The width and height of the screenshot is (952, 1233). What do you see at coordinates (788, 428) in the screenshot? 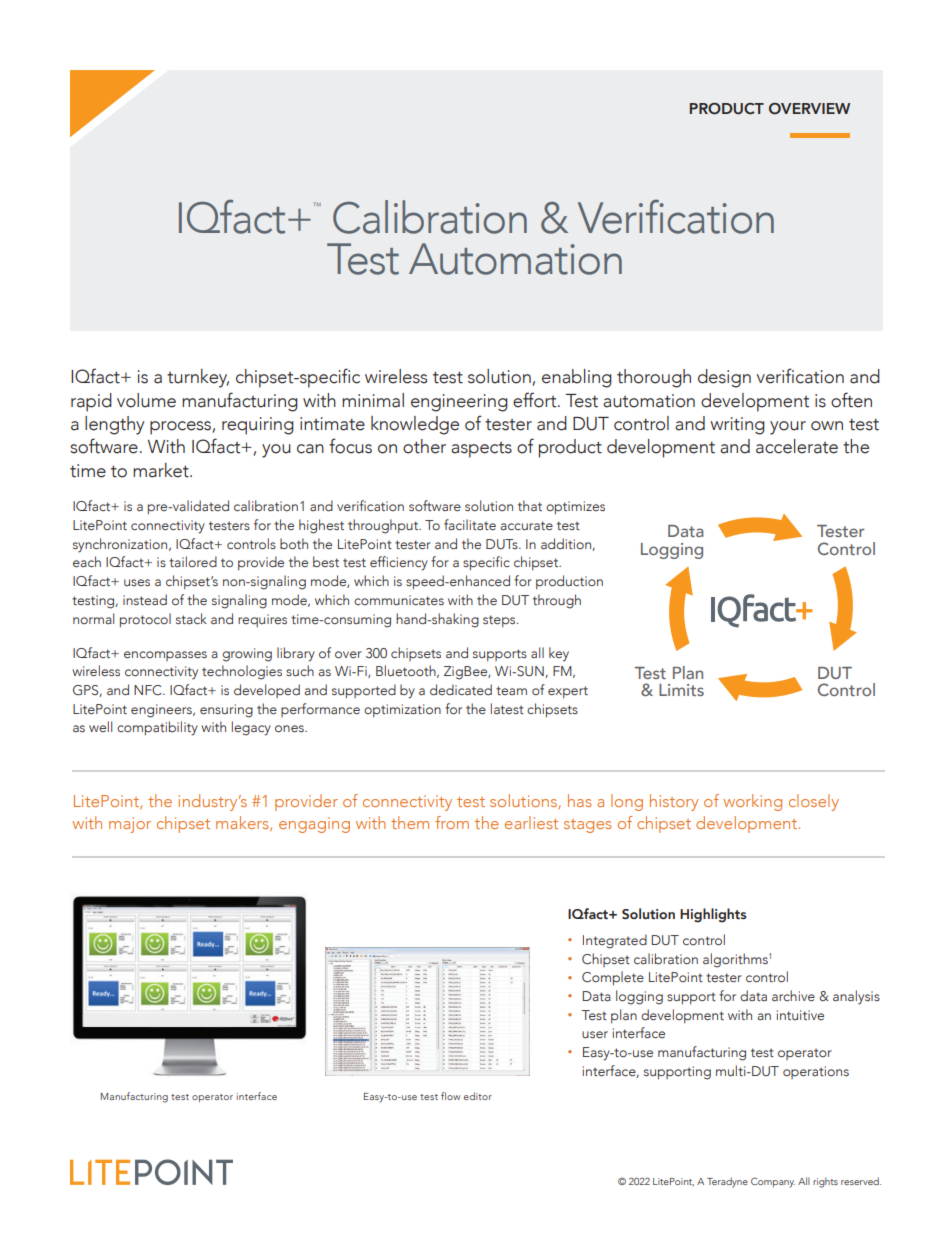
I see `your` at bounding box center [788, 428].
